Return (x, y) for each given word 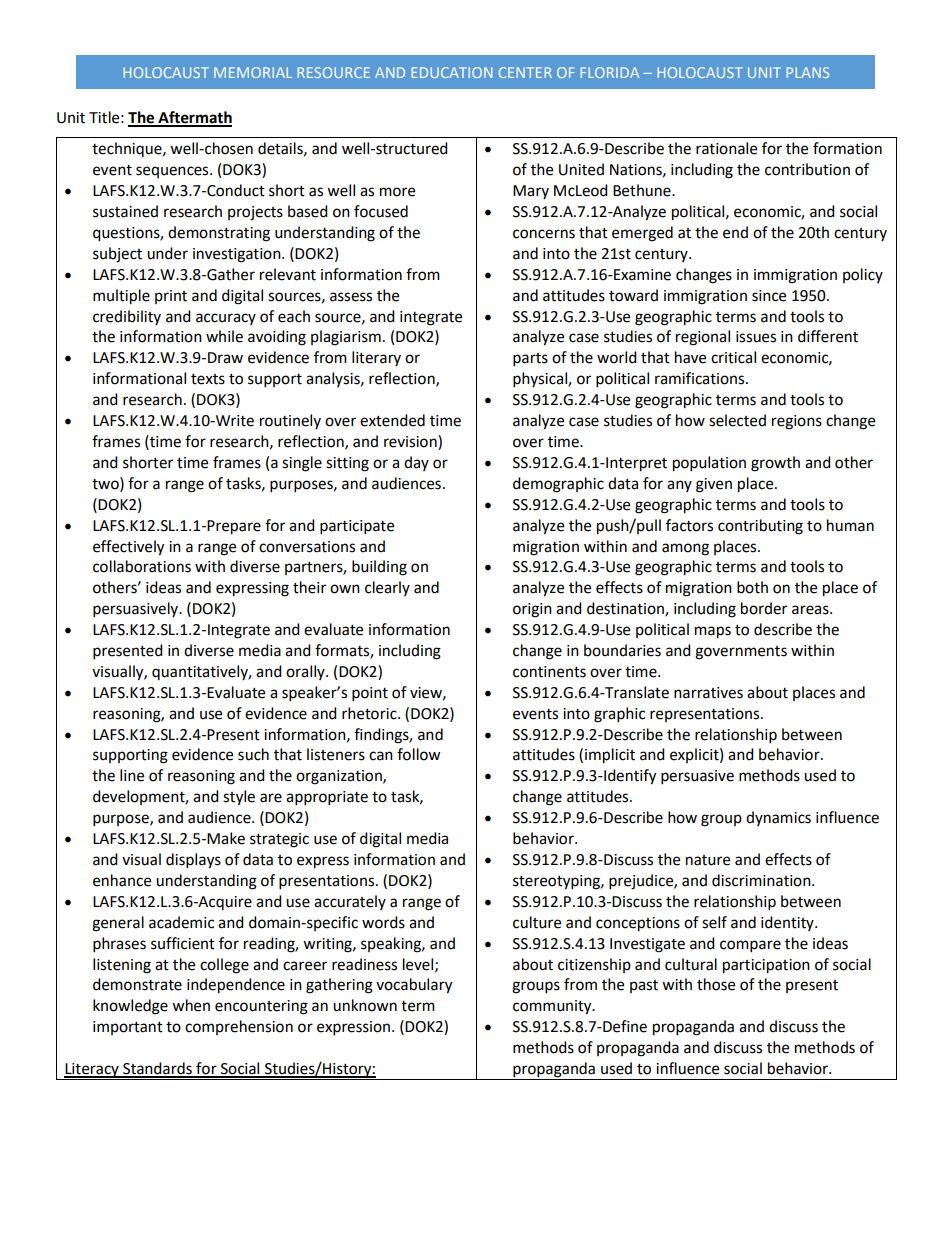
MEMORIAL (253, 72)
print (171, 297)
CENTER (525, 72)
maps (713, 632)
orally (306, 672)
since (769, 296)
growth (775, 464)
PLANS (808, 72)
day (416, 463)
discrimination (762, 880)
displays (193, 861)
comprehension (239, 1027)
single (302, 464)
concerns (544, 234)
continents (549, 672)
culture (537, 922)
